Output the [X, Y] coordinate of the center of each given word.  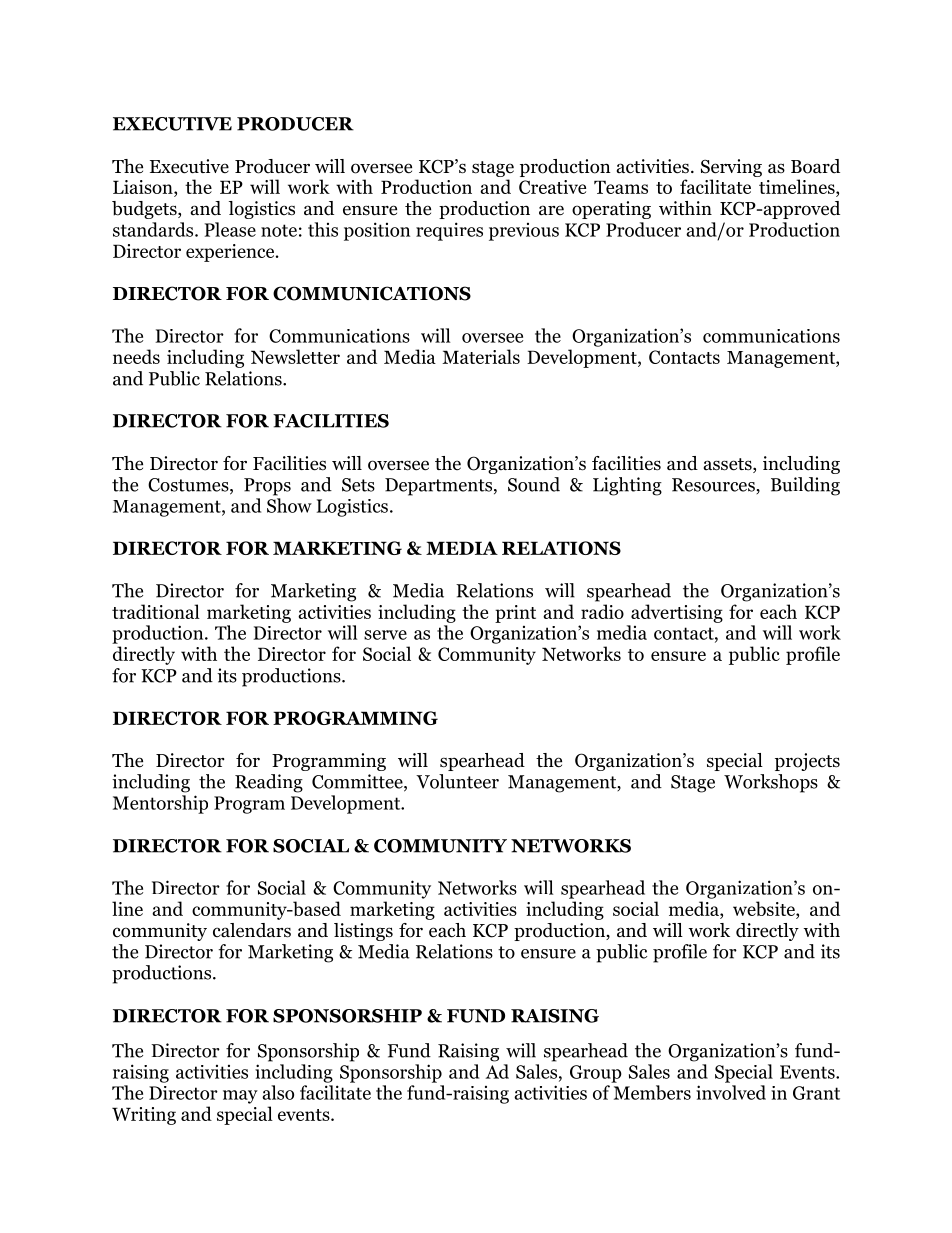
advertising [677, 613]
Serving [731, 168]
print [515, 614]
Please [230, 229]
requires [449, 231]
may [240, 1097]
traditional [156, 611]
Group [596, 1074]
